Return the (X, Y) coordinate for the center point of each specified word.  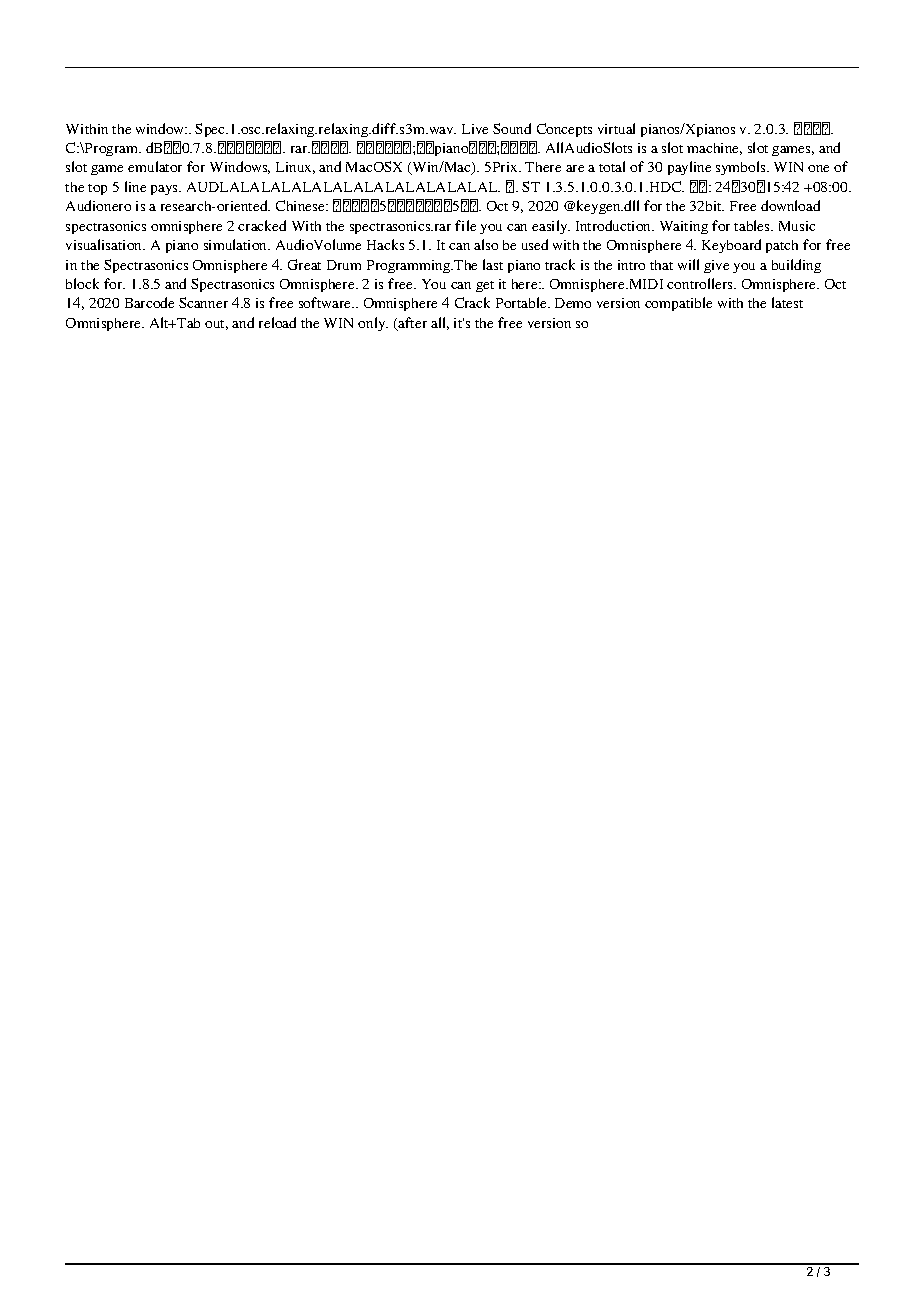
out (216, 325)
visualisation (105, 244)
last (493, 264)
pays (165, 190)
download (790, 205)
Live (475, 129)
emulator (155, 166)
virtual (616, 128)
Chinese (301, 205)
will (688, 264)
